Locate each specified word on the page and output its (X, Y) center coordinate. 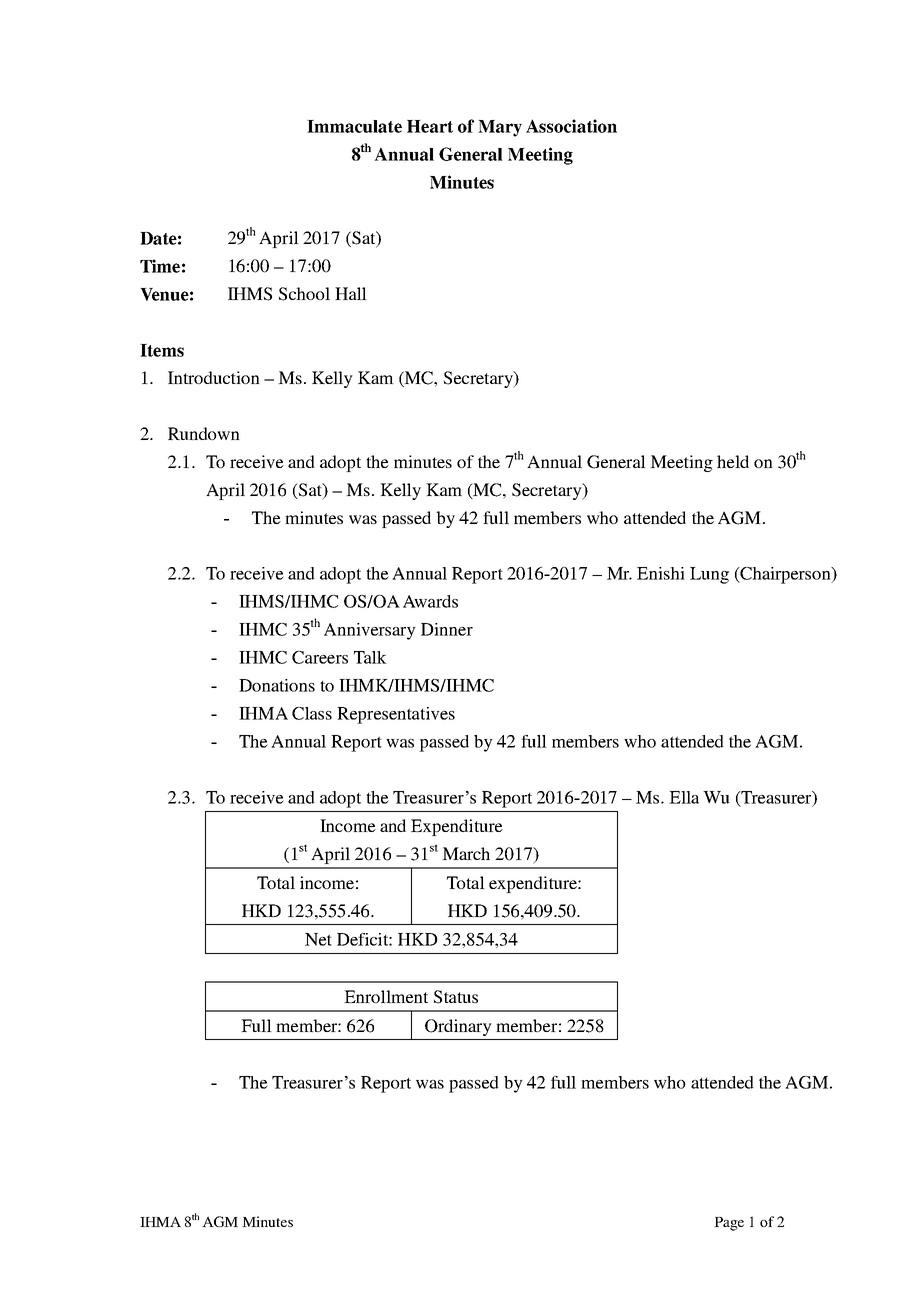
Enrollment (386, 996)
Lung (709, 575)
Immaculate (354, 126)
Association (571, 126)
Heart (430, 126)
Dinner (447, 629)
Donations (277, 685)
